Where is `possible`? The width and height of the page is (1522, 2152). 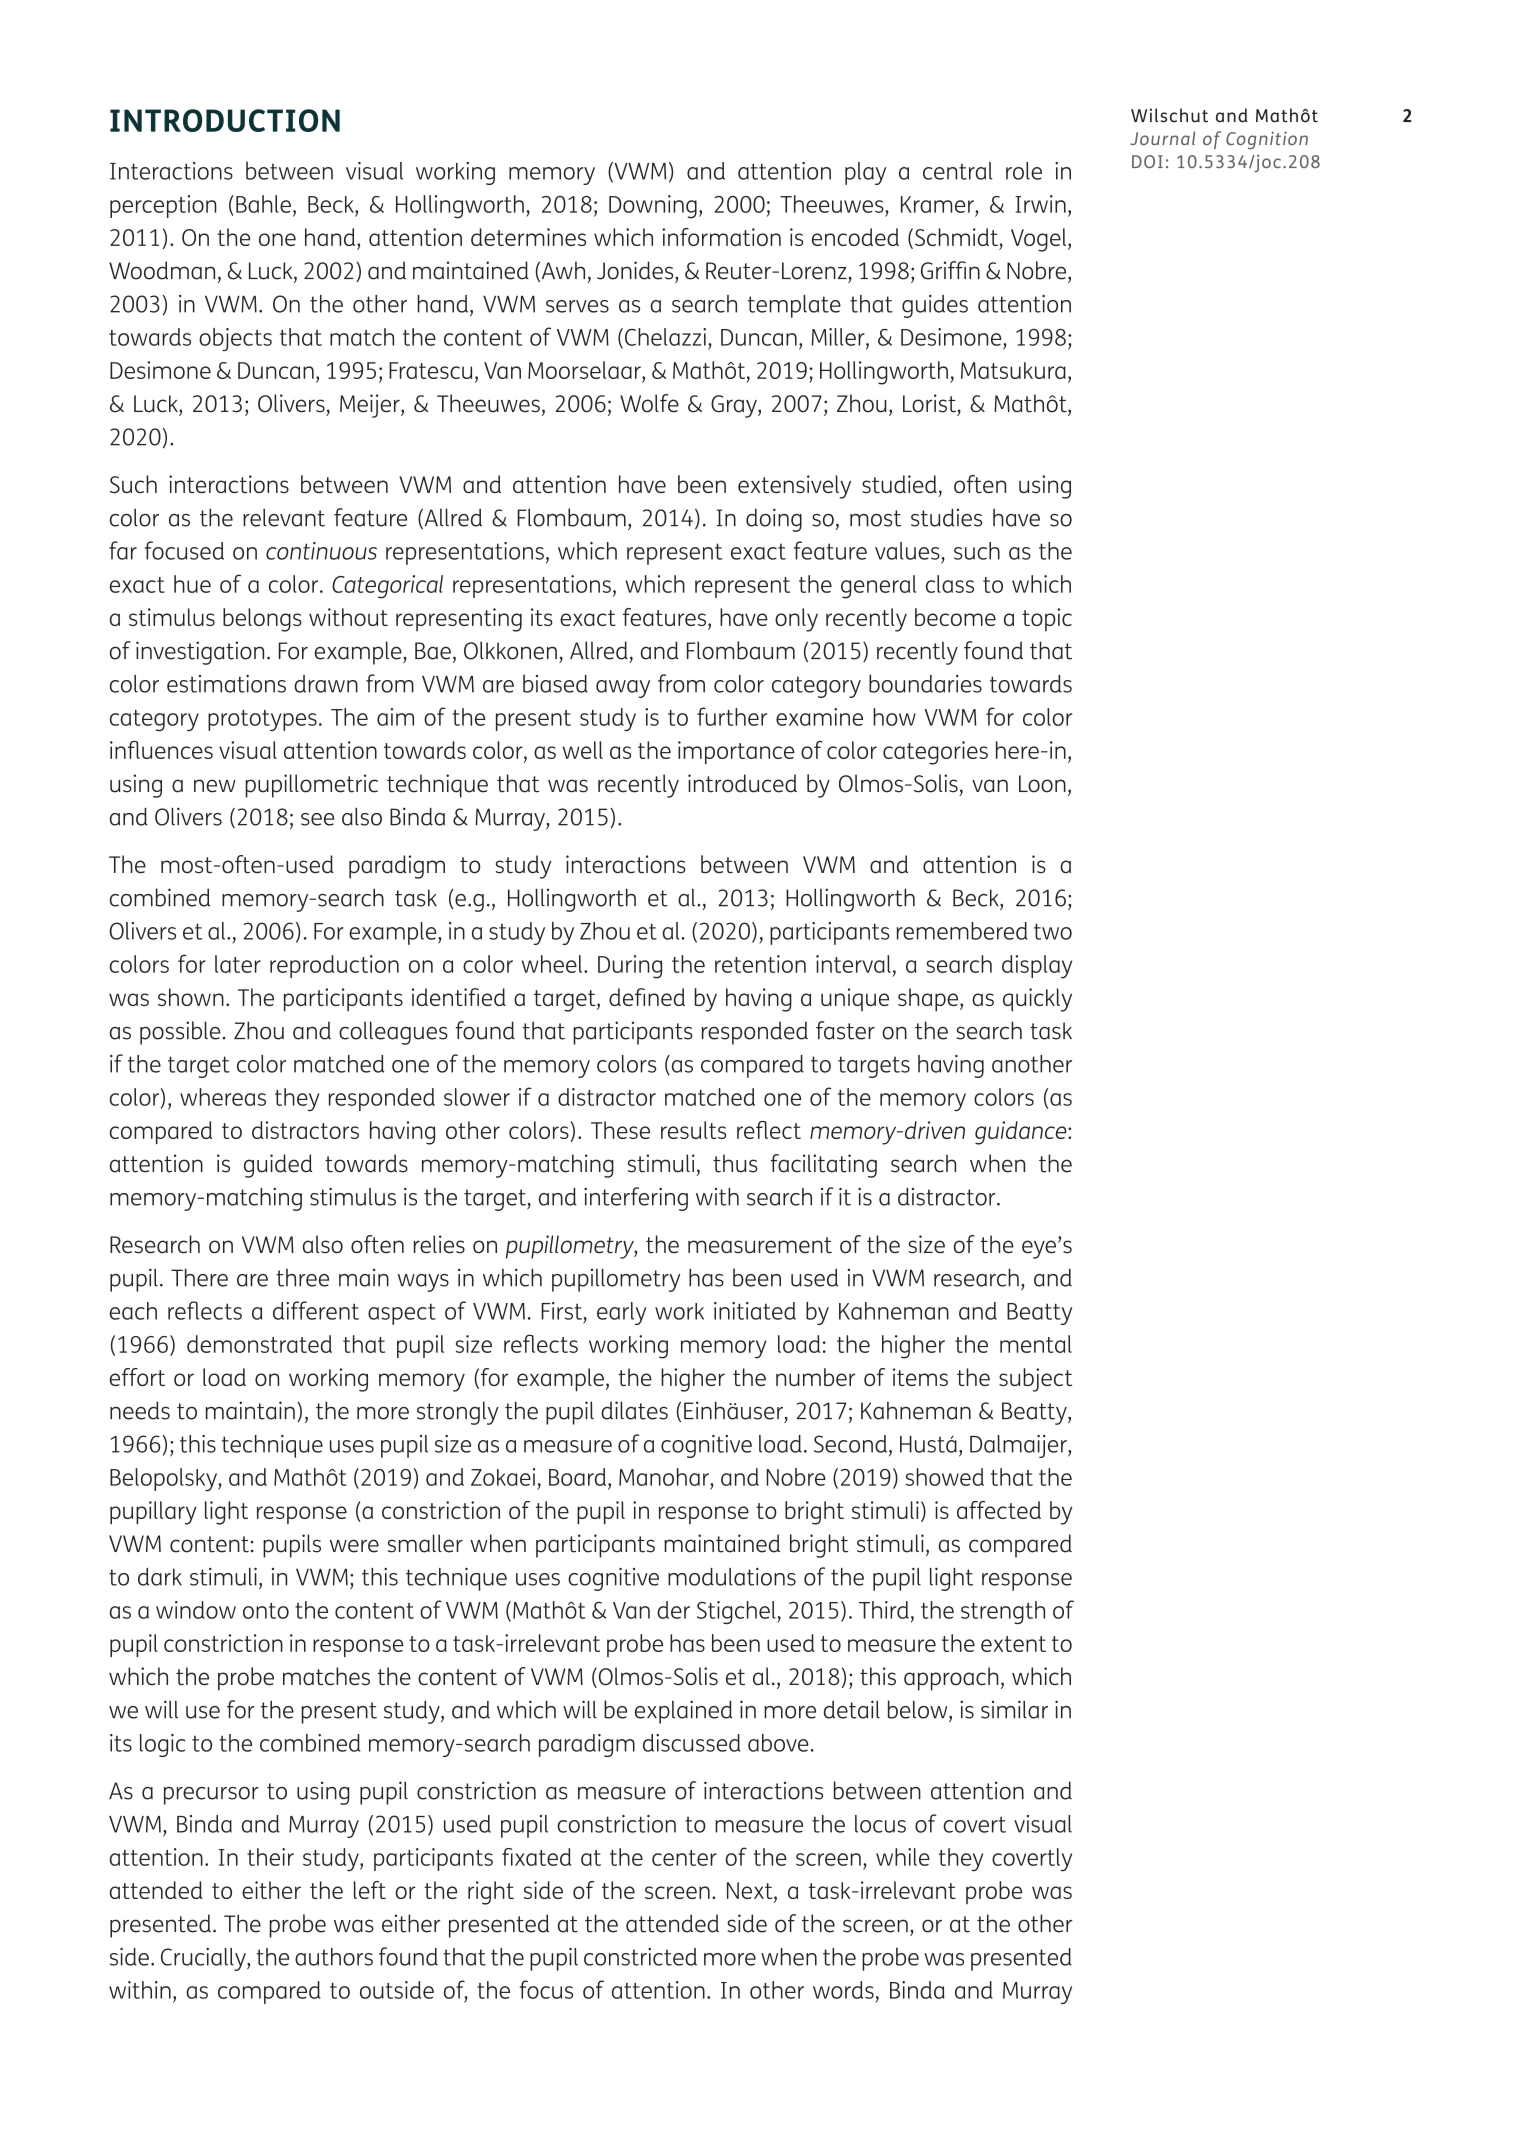
possible is located at coordinates (180, 1033).
